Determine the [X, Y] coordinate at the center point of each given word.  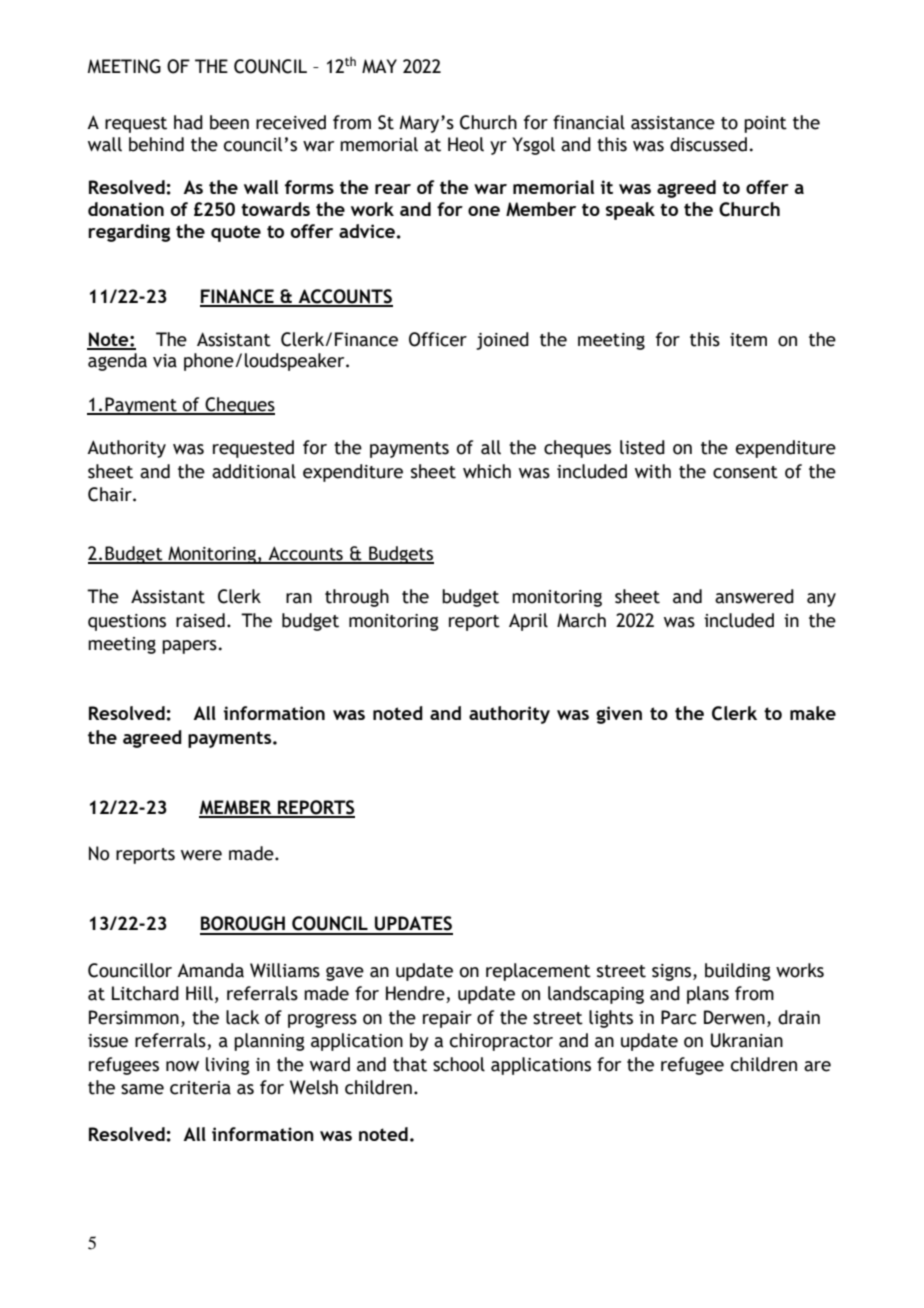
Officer [438, 339]
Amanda [210, 970]
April [528, 622]
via [165, 361]
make [813, 713]
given [619, 715]
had [188, 122]
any [821, 600]
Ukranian [747, 1040]
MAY [379, 66]
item [748, 340]
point [765, 124]
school [459, 1064]
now [182, 1066]
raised [200, 620]
